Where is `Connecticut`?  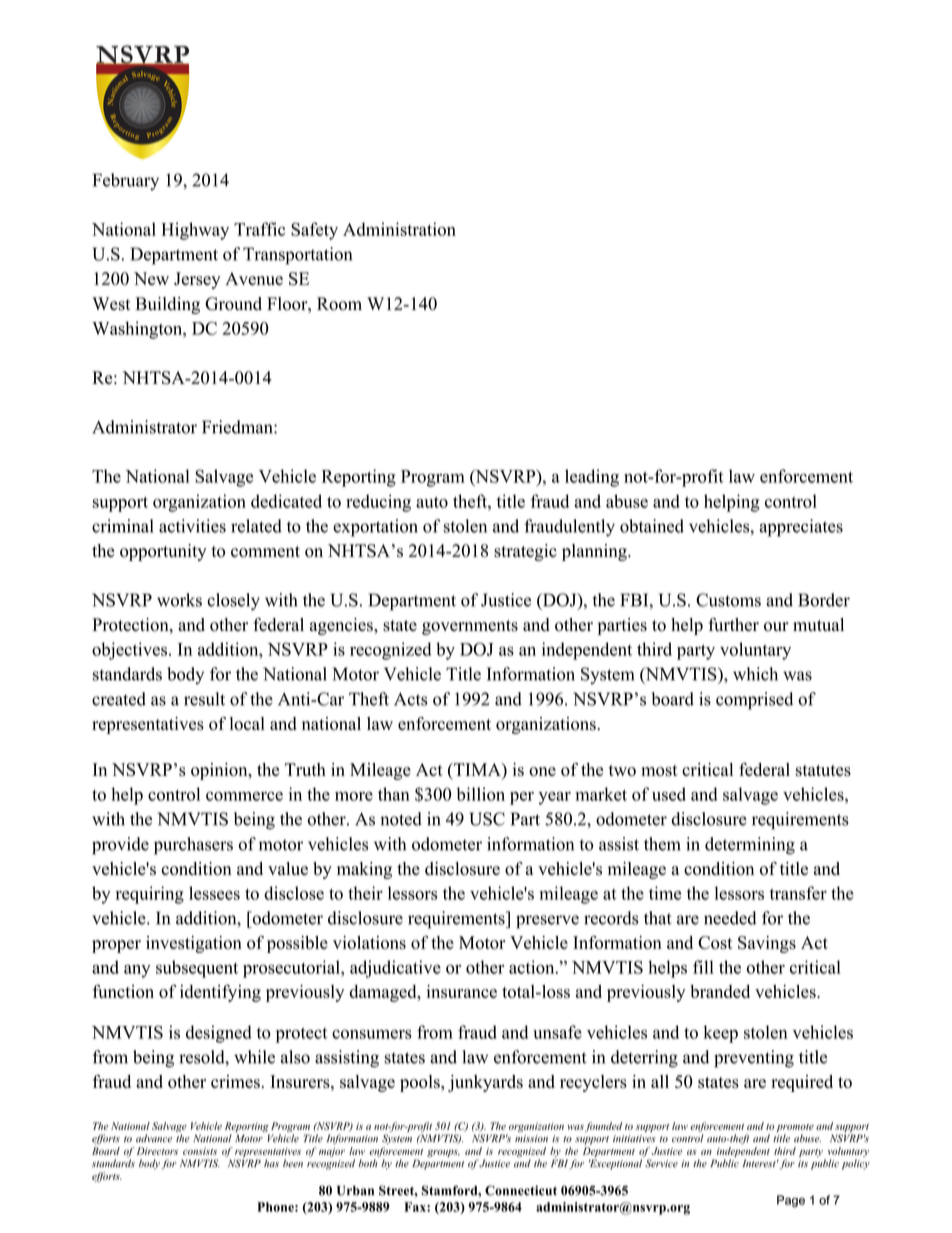
Connecticut is located at coordinates (521, 1190).
